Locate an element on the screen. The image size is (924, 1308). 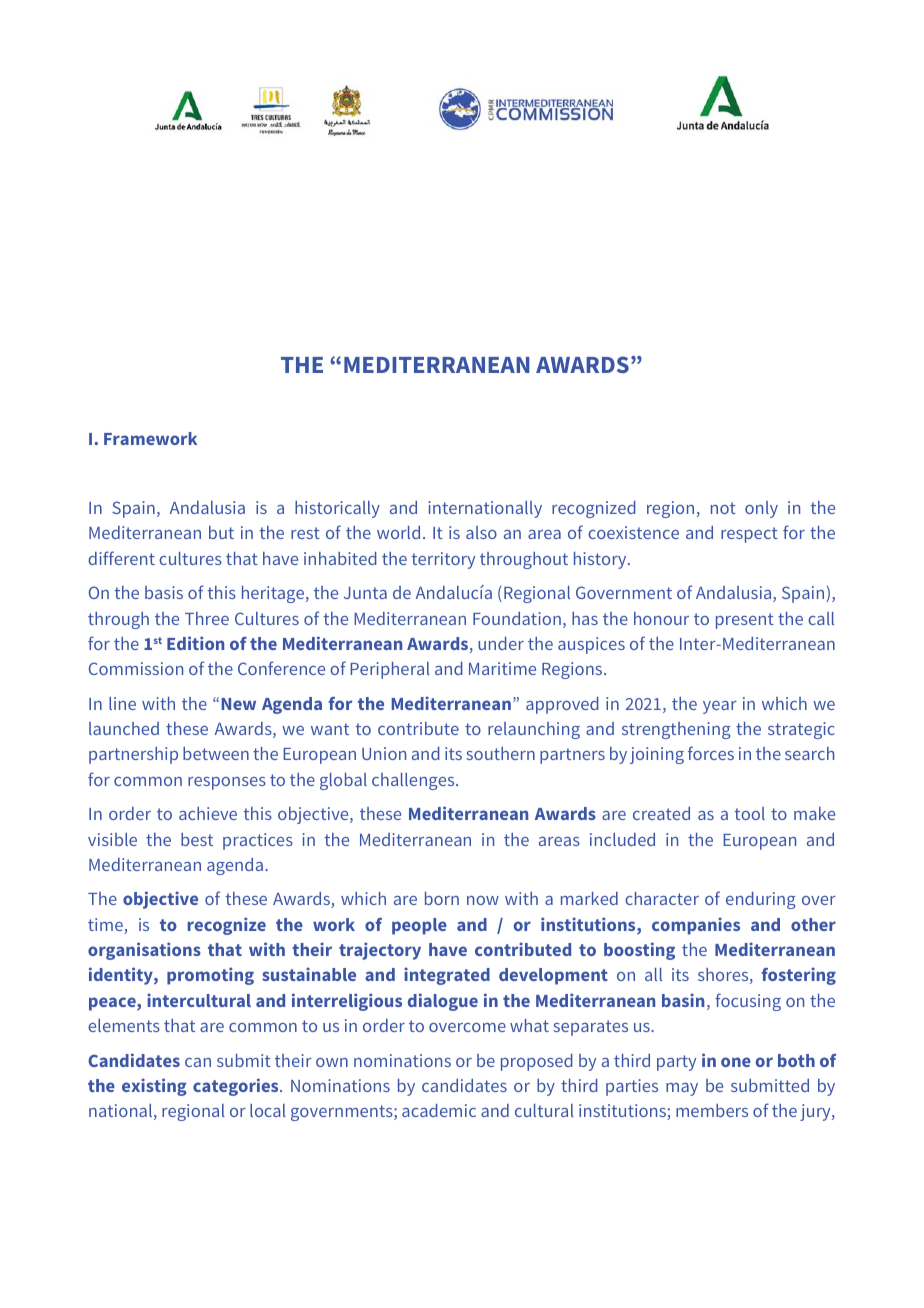
enduring is located at coordinates (761, 900).
